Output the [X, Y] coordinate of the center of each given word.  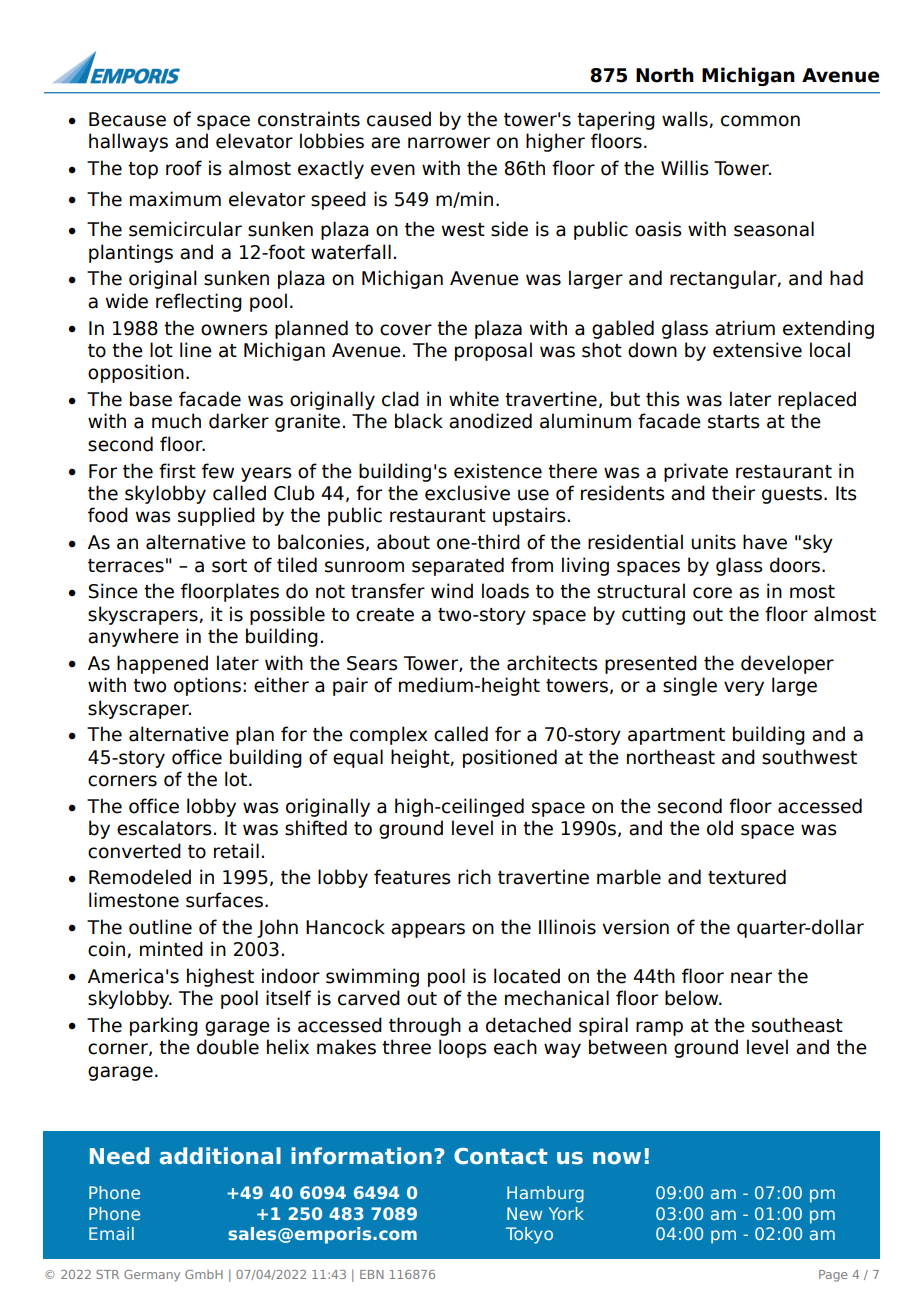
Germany [152, 1276]
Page [833, 1276]
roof [184, 168]
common [760, 121]
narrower [449, 143]
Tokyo [529, 1235]
